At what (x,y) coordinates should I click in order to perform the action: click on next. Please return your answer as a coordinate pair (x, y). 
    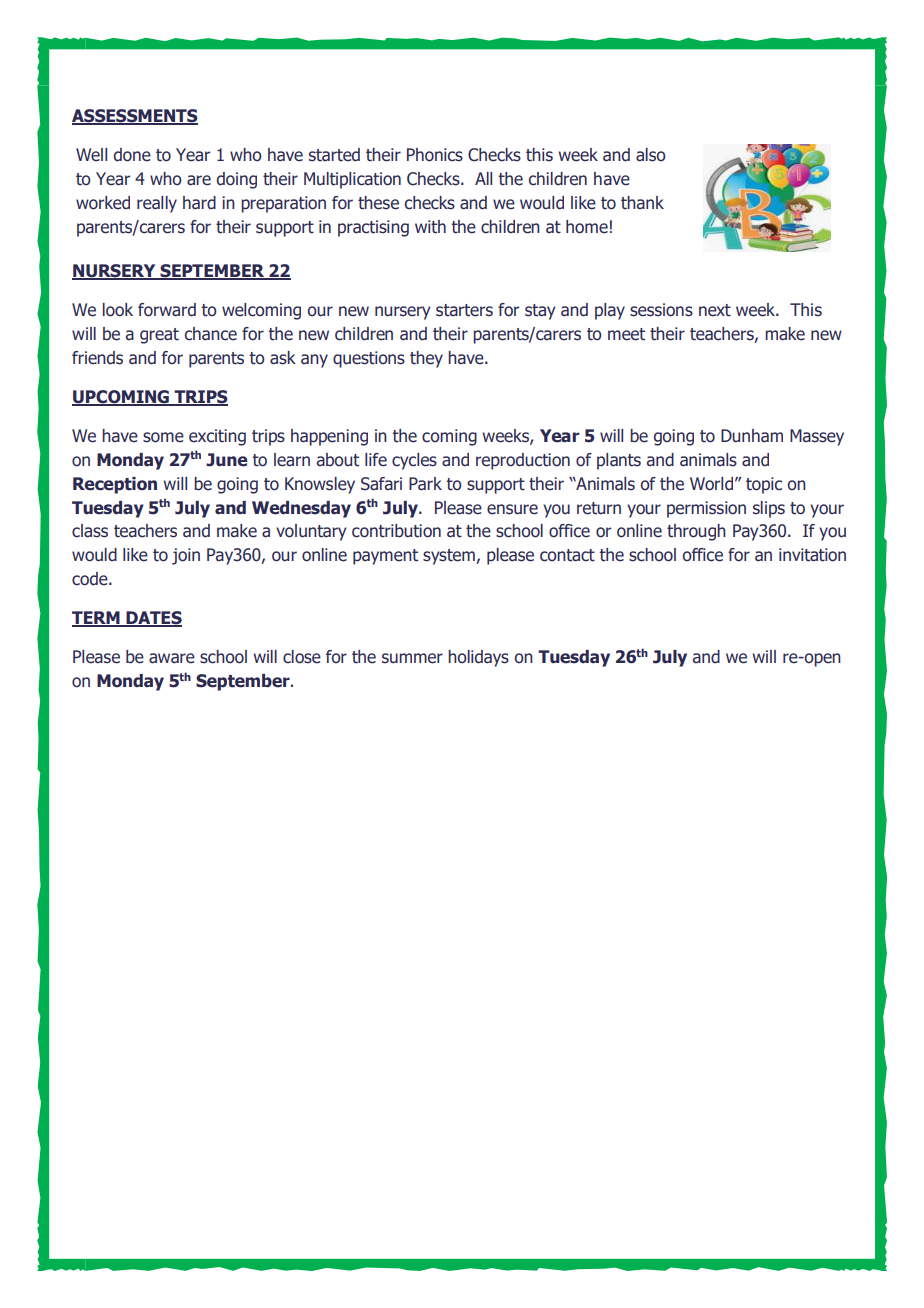
    Looking at the image, I should click on (715, 310).
